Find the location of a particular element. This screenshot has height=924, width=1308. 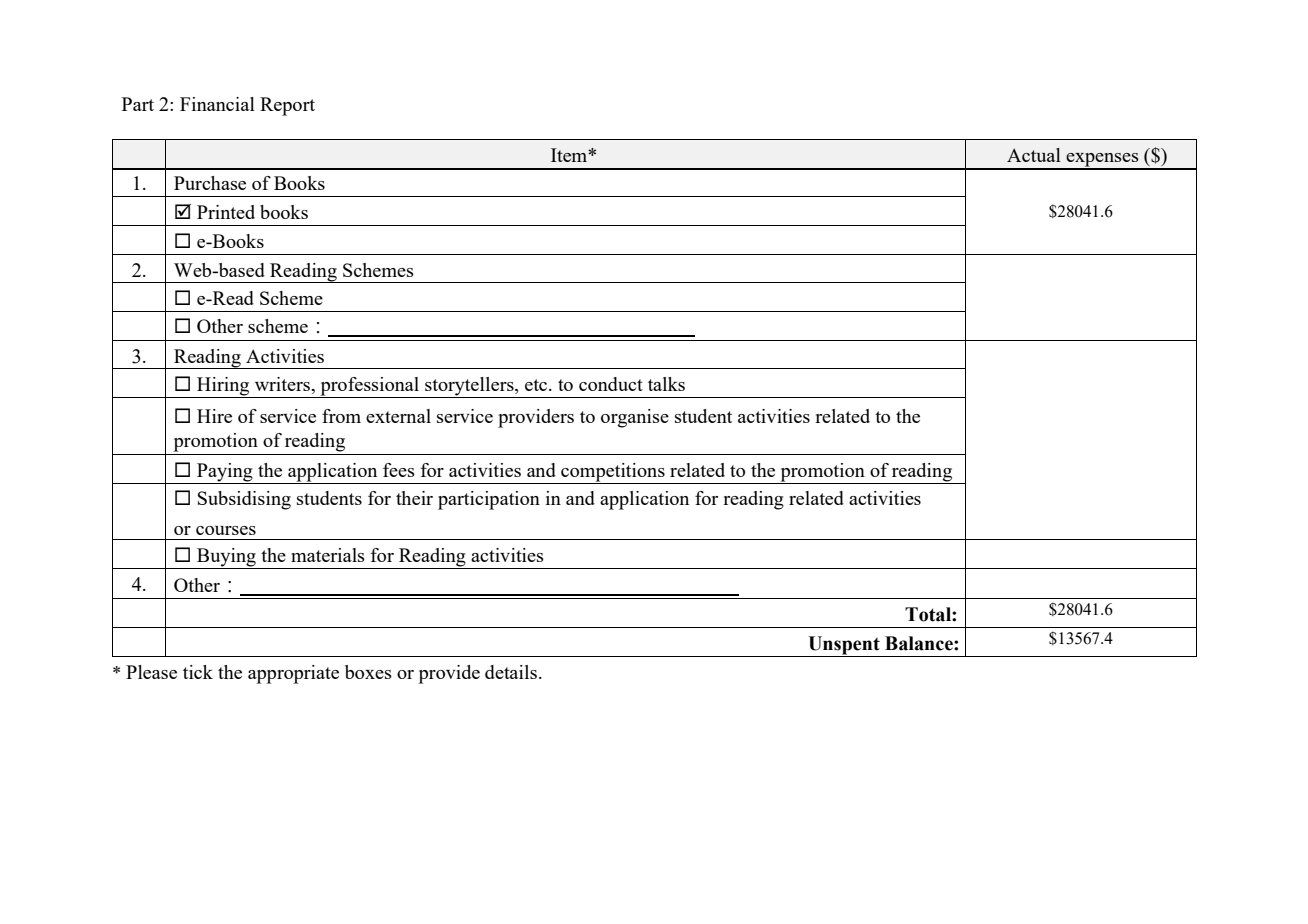

Paying is located at coordinates (225, 473).
